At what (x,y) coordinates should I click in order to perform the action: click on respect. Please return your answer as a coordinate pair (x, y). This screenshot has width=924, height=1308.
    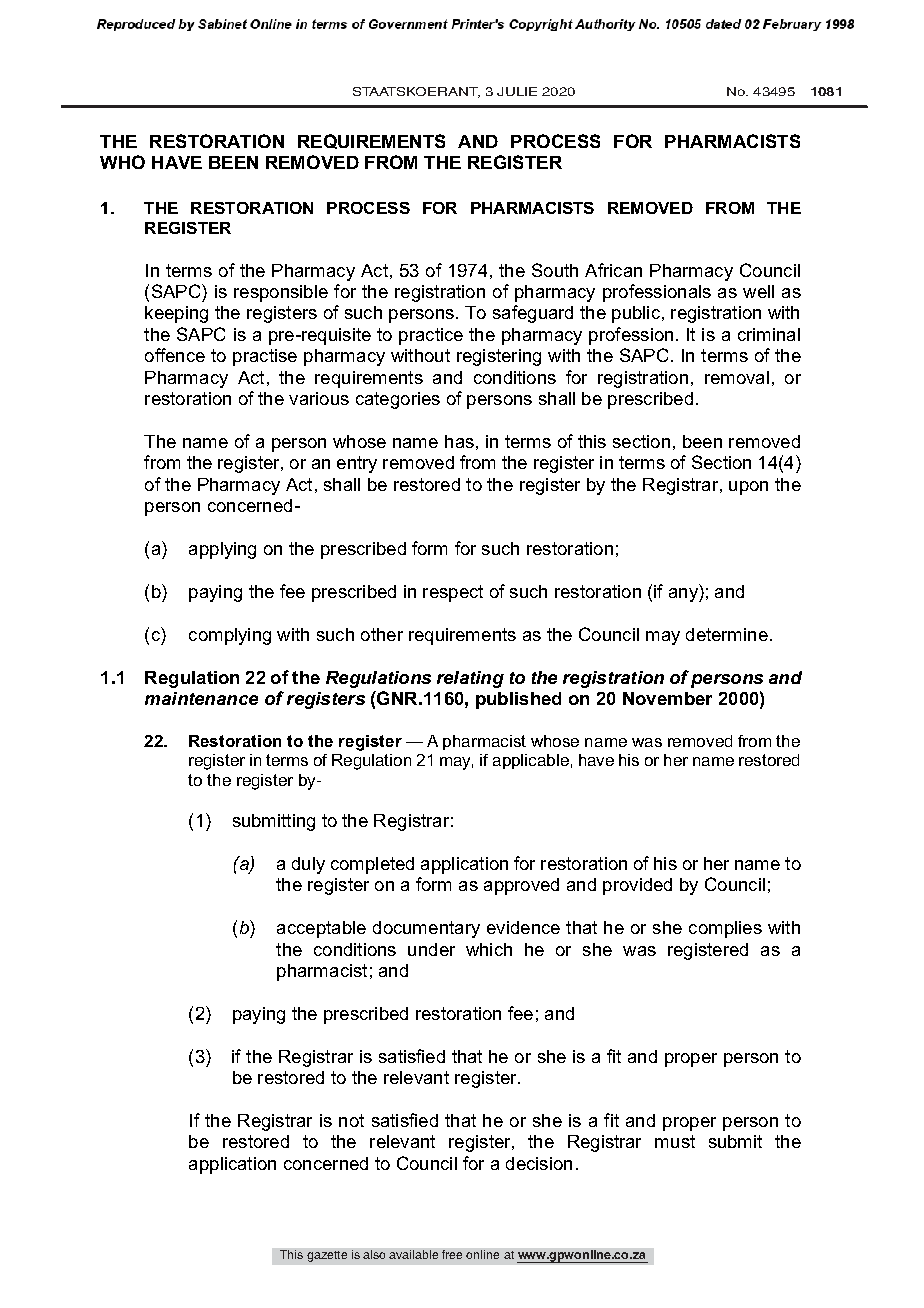
    Looking at the image, I should click on (453, 593).
